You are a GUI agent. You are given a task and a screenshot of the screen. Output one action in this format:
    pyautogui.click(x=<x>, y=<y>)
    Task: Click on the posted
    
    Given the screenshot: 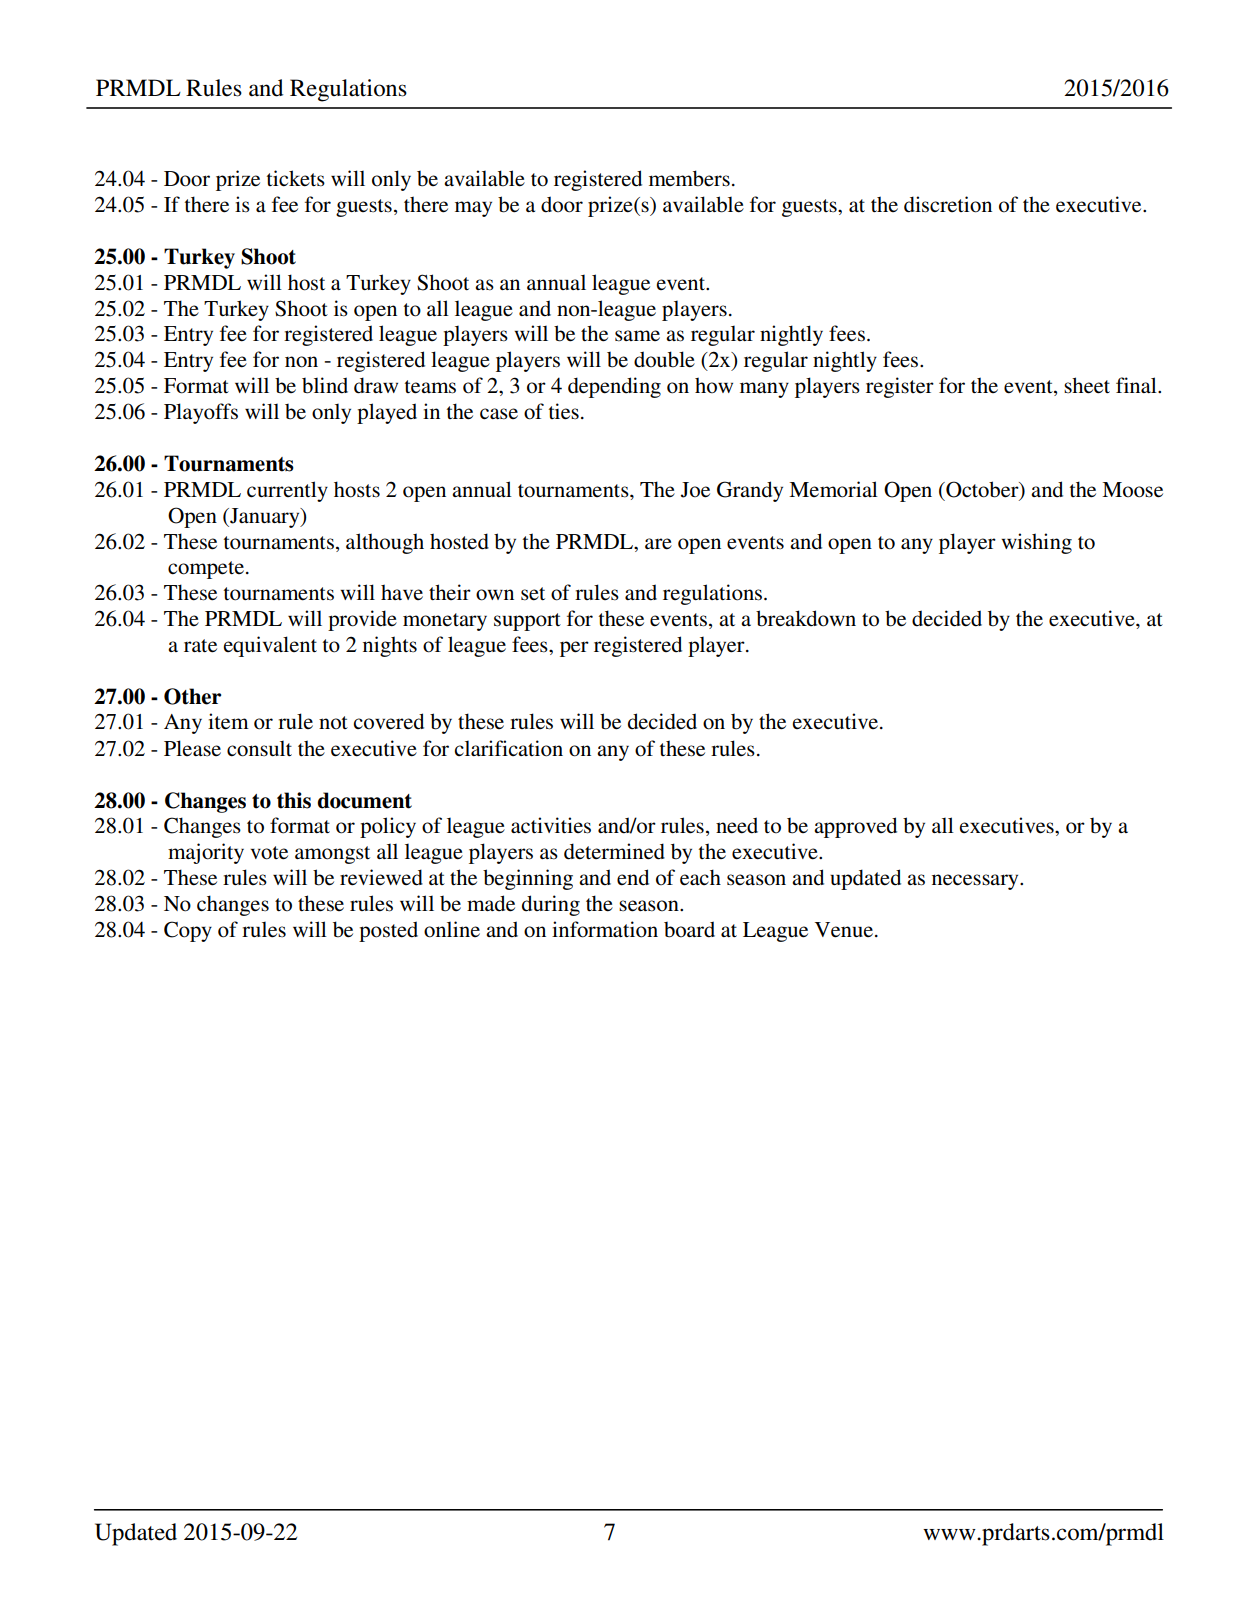 What is the action you would take?
    pyautogui.click(x=388, y=931)
